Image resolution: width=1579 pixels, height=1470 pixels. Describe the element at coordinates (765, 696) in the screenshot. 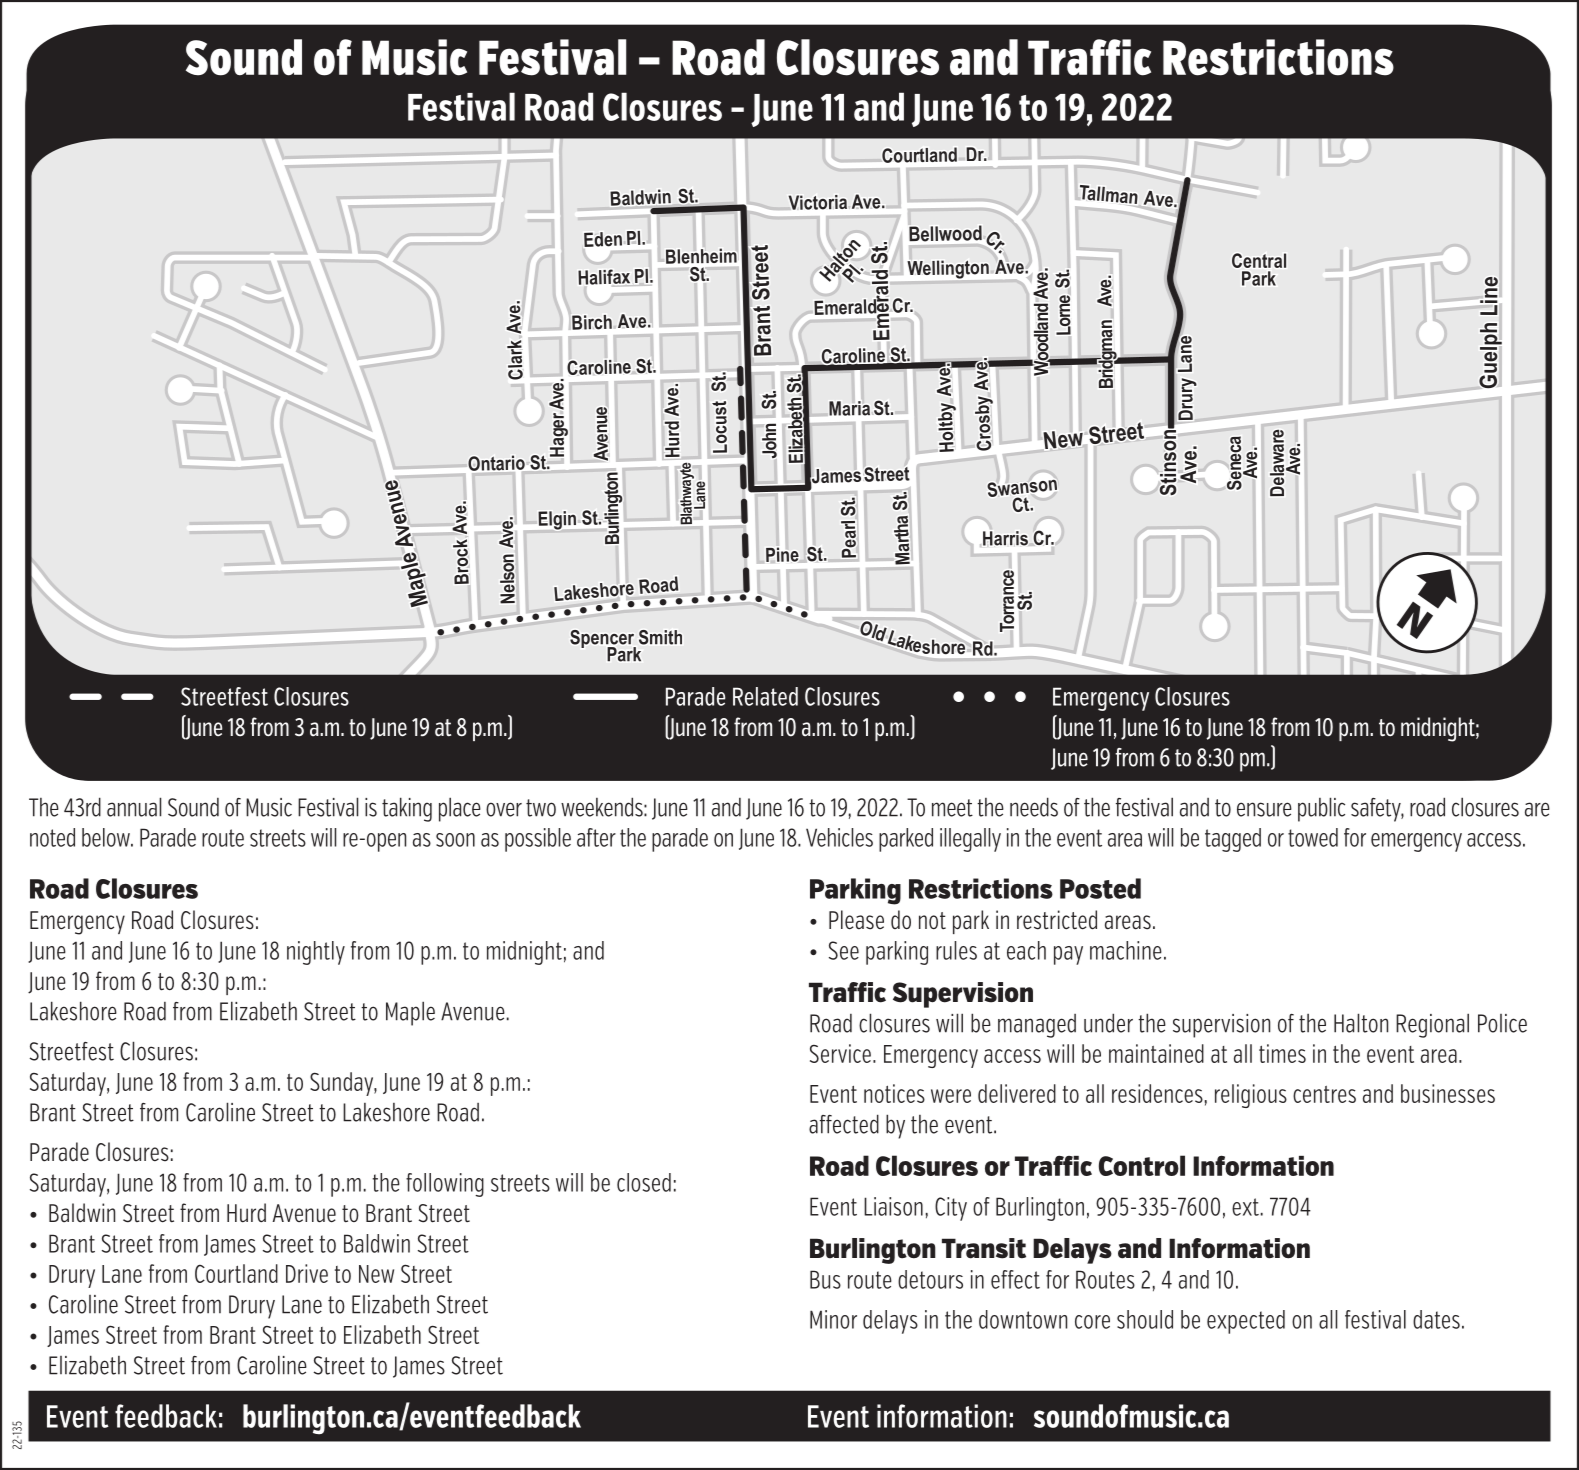

I see `Related` at that location.
